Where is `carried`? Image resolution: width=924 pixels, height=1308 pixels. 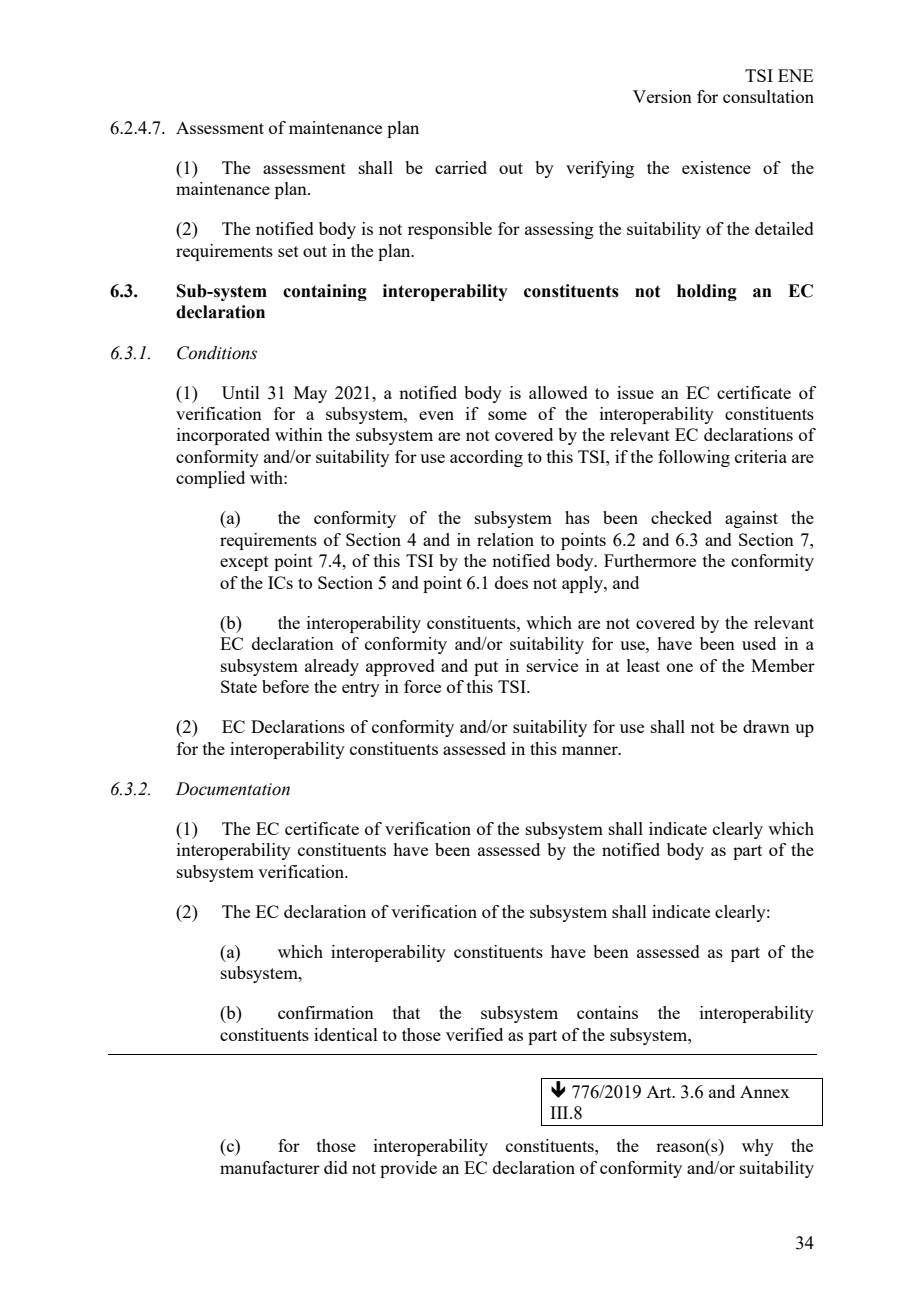 carried is located at coordinates (461, 167).
